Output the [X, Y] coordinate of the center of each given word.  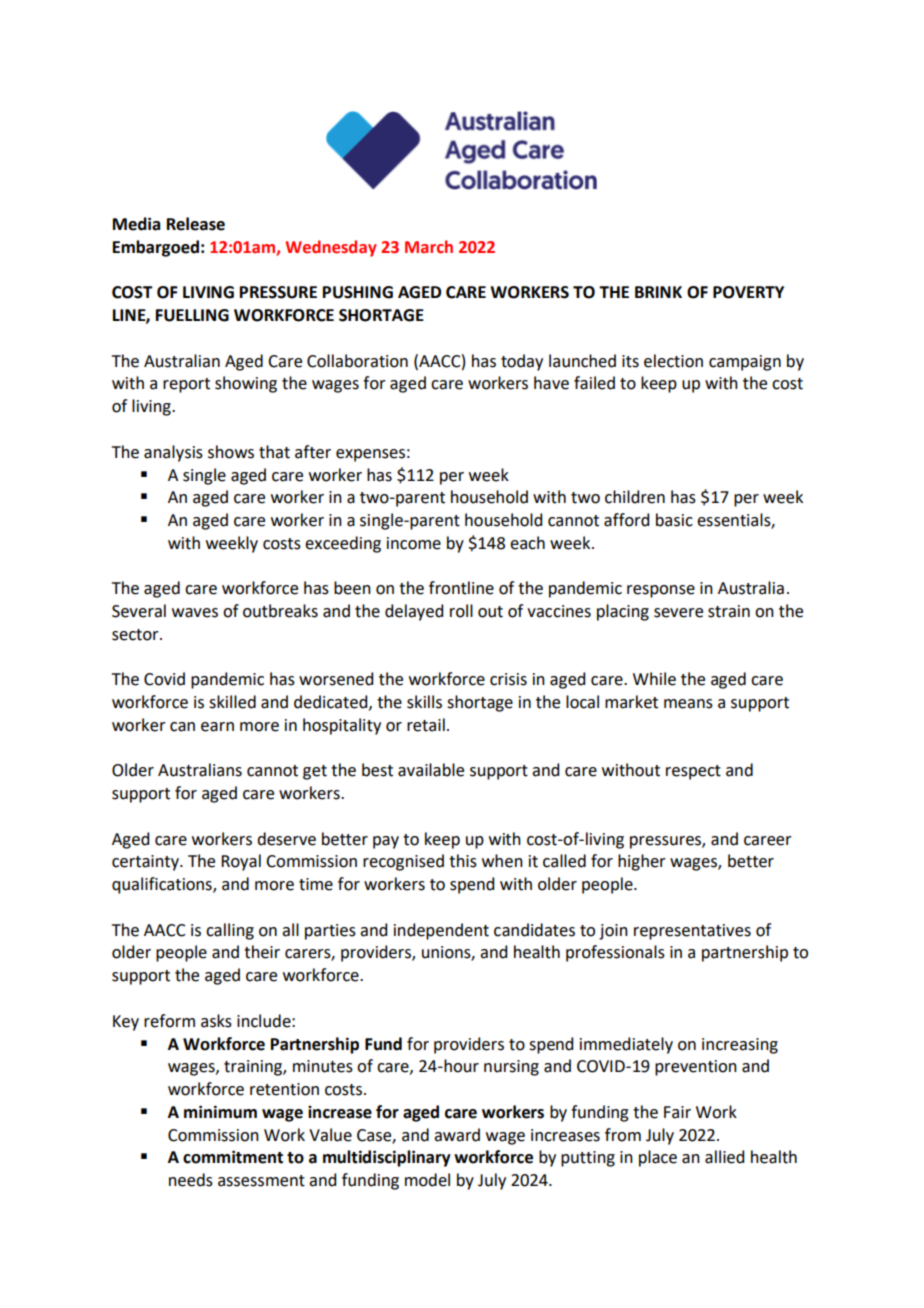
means [688, 704]
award [457, 1135]
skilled [232, 702]
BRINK [658, 292]
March [429, 247]
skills [424, 702]
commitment [233, 1157]
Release [196, 224]
